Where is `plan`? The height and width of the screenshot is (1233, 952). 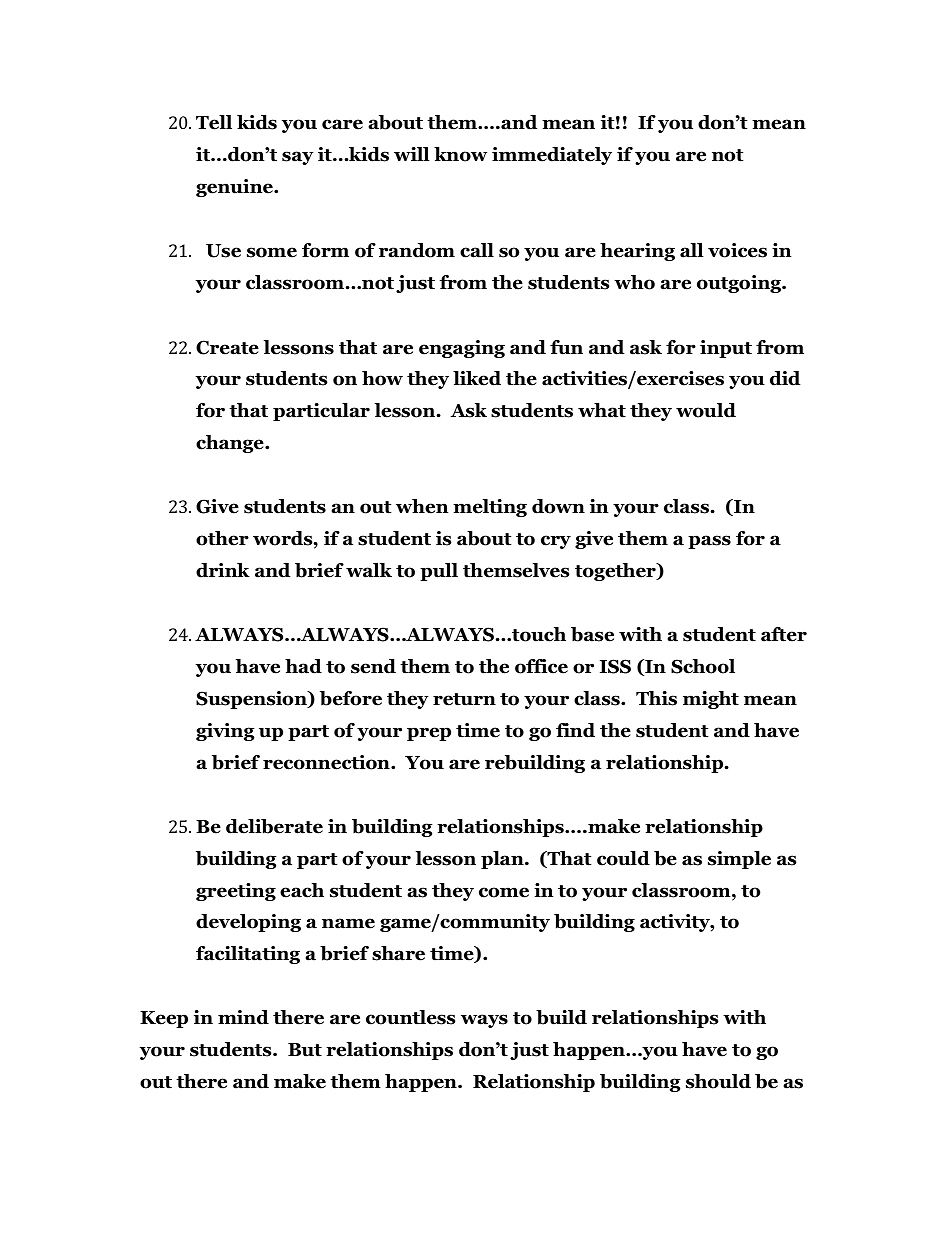
plan is located at coordinates (503, 860).
